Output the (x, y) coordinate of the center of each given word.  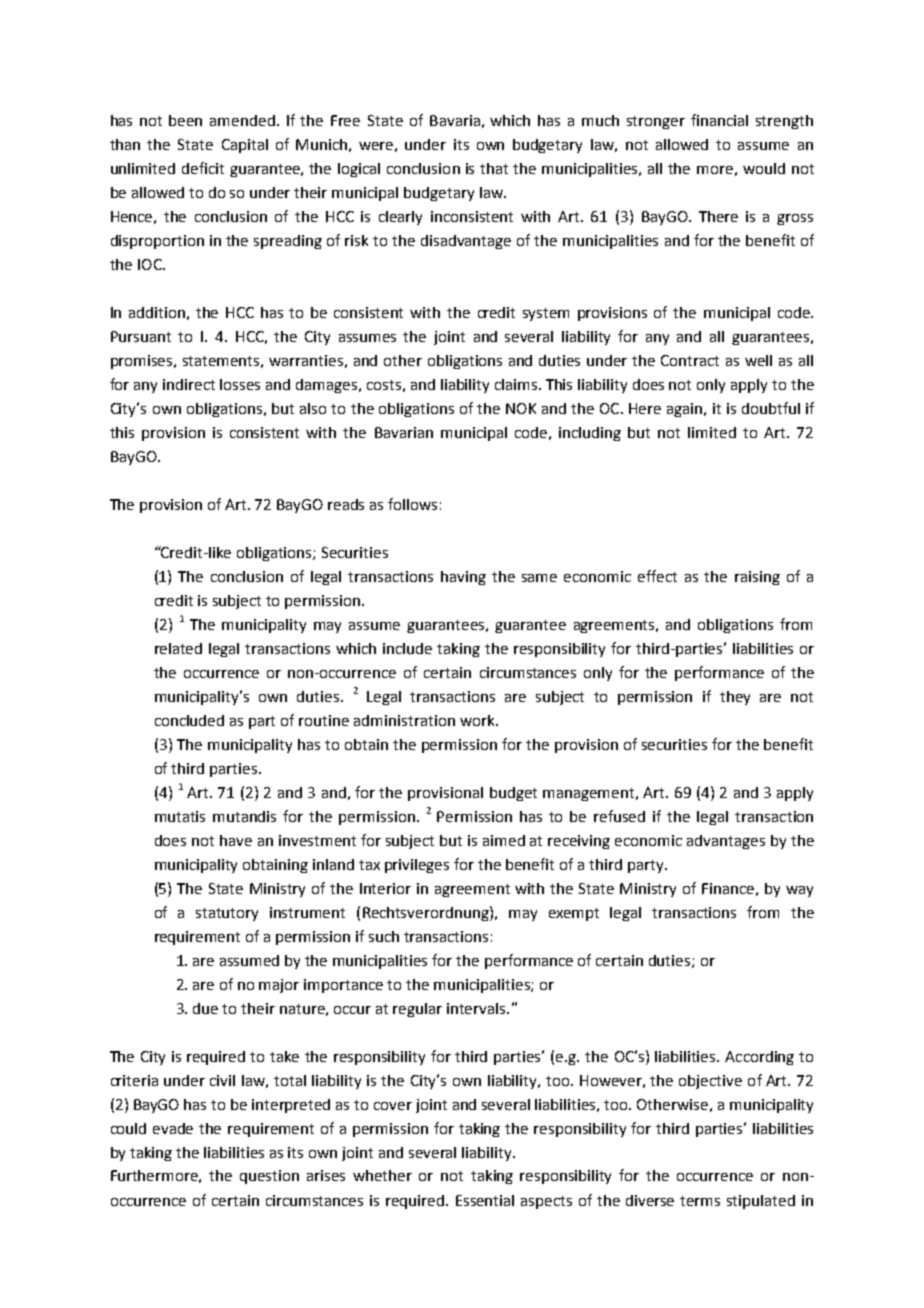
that (494, 168)
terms (700, 1201)
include (407, 648)
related (178, 648)
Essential (485, 1200)
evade (173, 1128)
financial (719, 120)
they (735, 698)
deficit (203, 168)
